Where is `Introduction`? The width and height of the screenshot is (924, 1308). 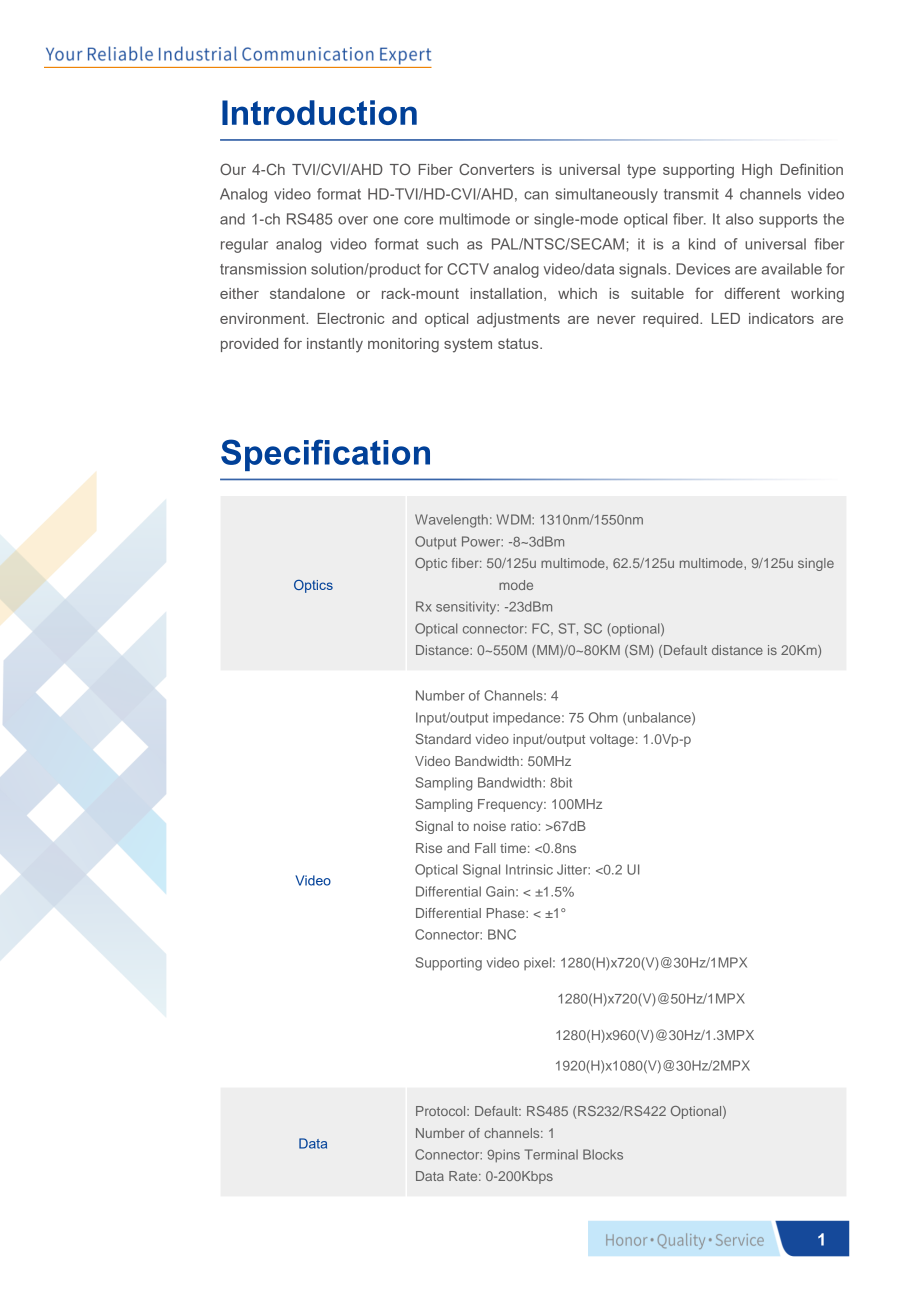
Introduction is located at coordinates (319, 112).
